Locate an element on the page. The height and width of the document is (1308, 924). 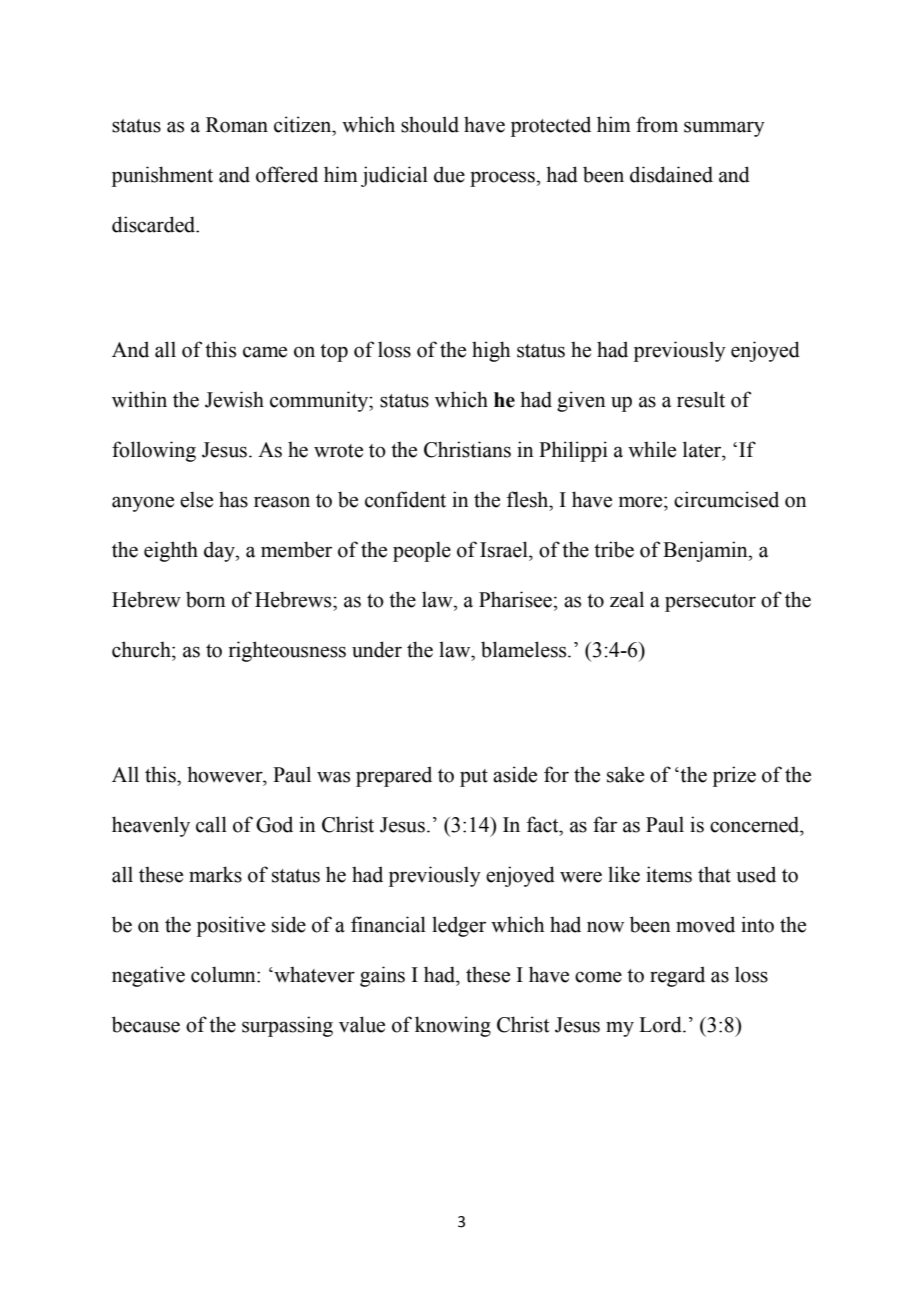
knowing is located at coordinates (453, 1026).
